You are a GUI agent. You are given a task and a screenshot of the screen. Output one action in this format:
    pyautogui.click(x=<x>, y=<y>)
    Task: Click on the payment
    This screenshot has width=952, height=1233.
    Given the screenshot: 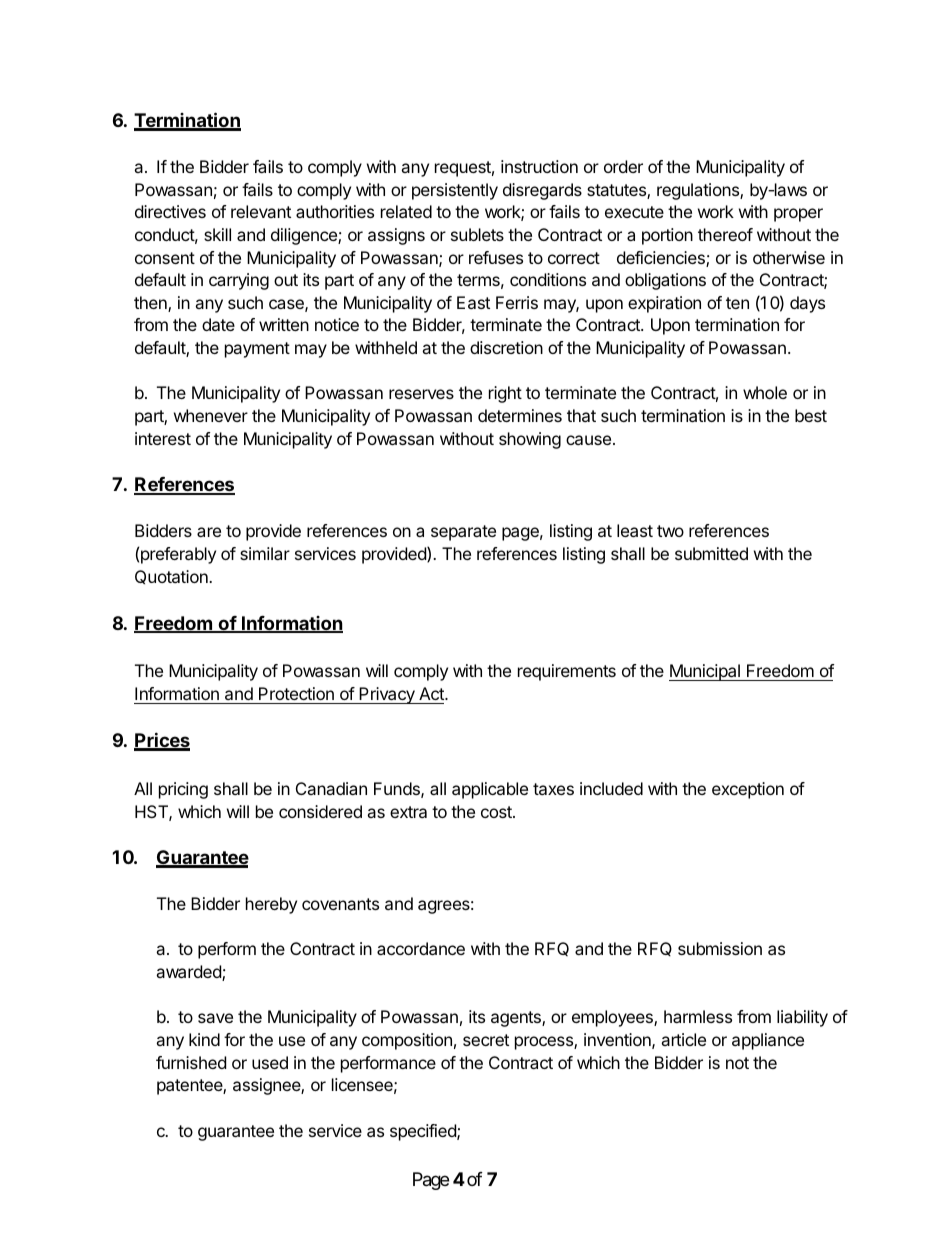 What is the action you would take?
    pyautogui.click(x=257, y=350)
